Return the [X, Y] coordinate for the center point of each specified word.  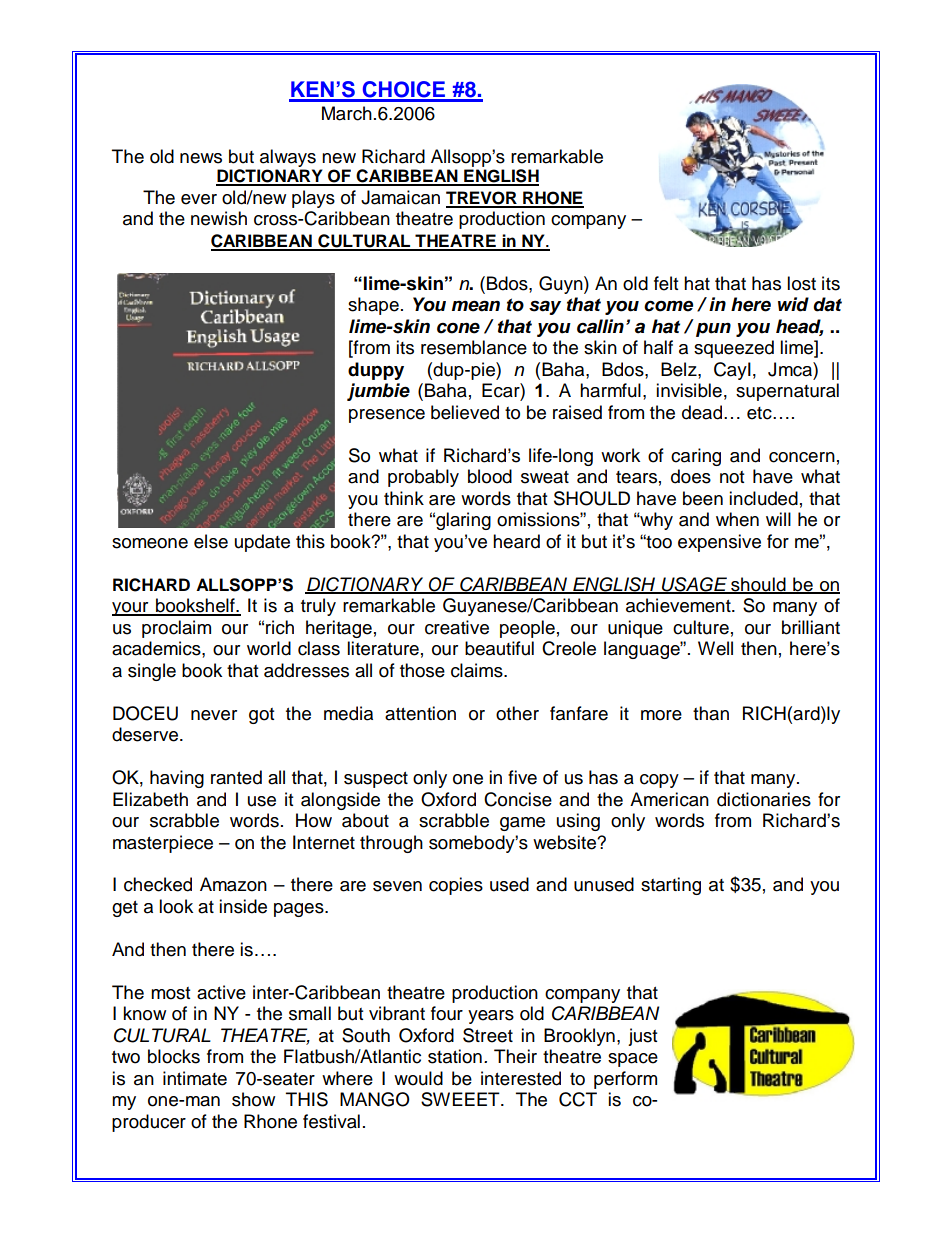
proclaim [176, 629]
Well [715, 648]
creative [457, 627]
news [201, 158]
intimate [195, 1078]
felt [666, 283]
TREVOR [482, 199]
